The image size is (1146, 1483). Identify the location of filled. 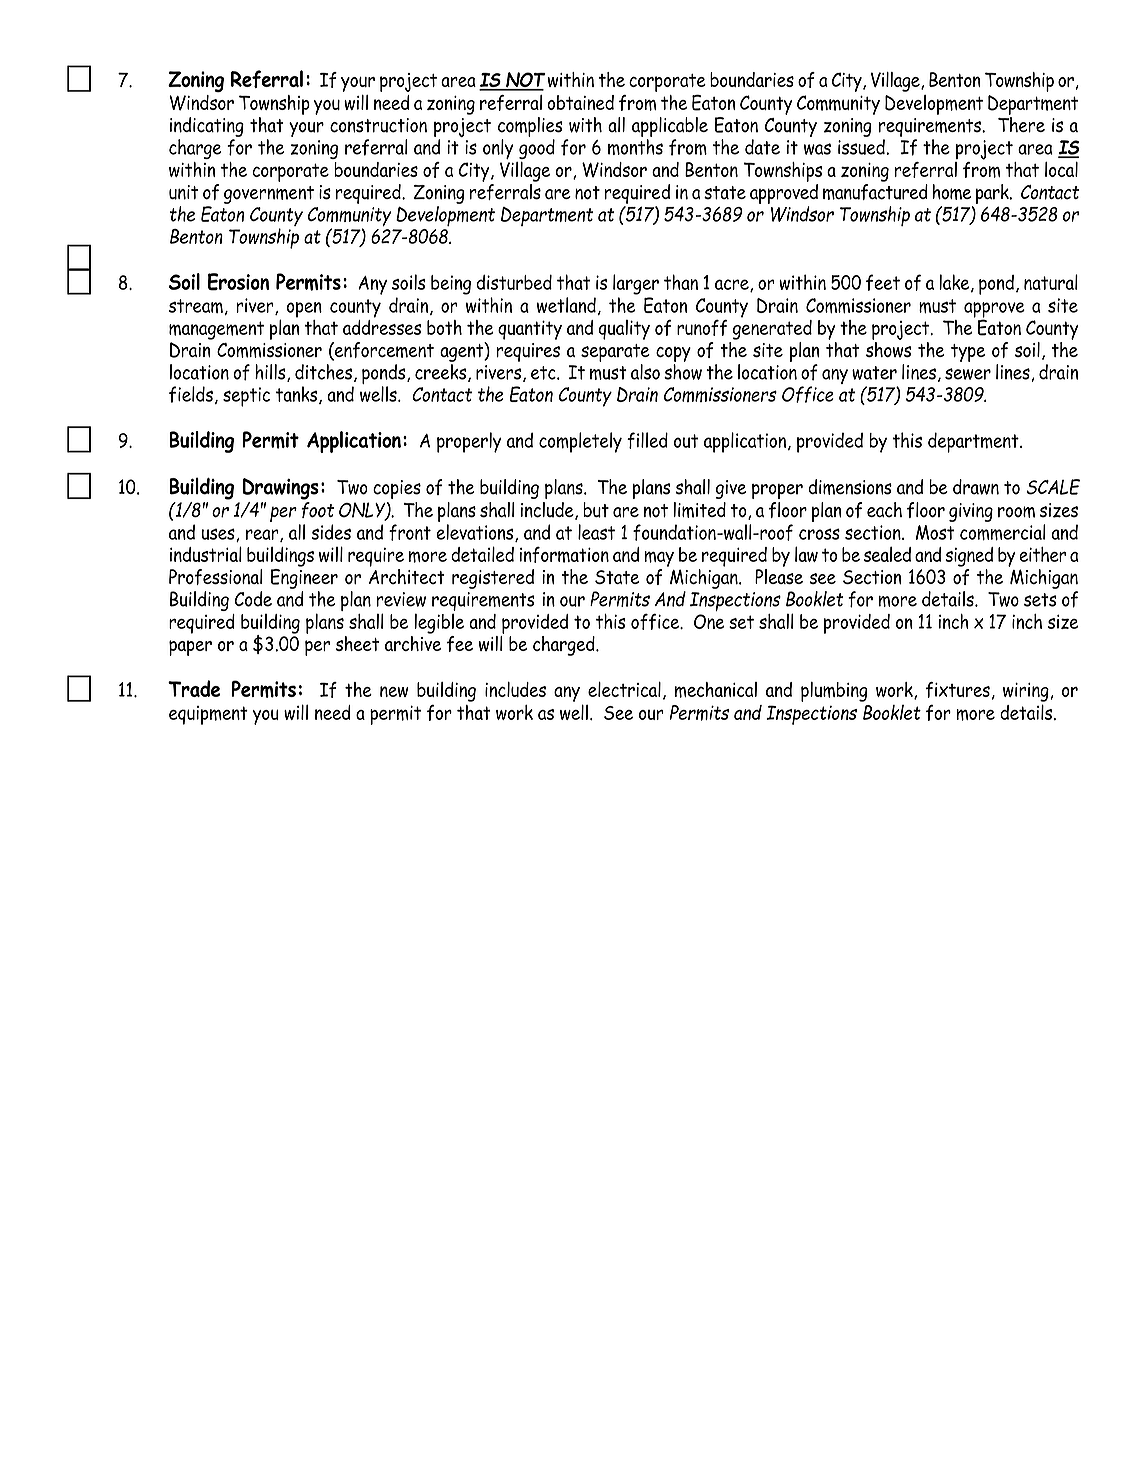
(647, 440).
